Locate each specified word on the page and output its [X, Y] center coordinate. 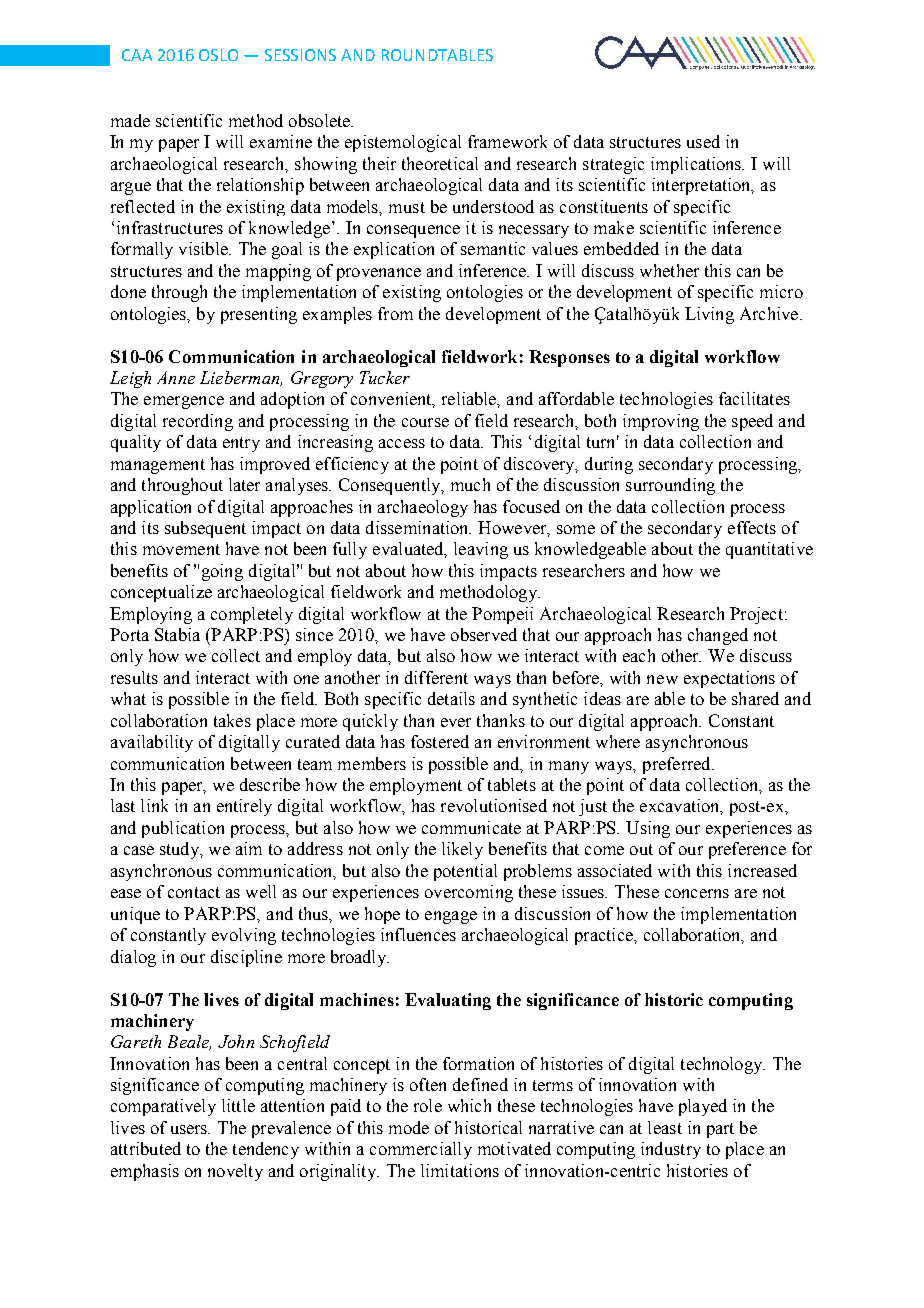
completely [252, 615]
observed [484, 634]
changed [718, 636]
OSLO [218, 55]
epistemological [403, 143]
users [190, 1129]
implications [697, 165]
